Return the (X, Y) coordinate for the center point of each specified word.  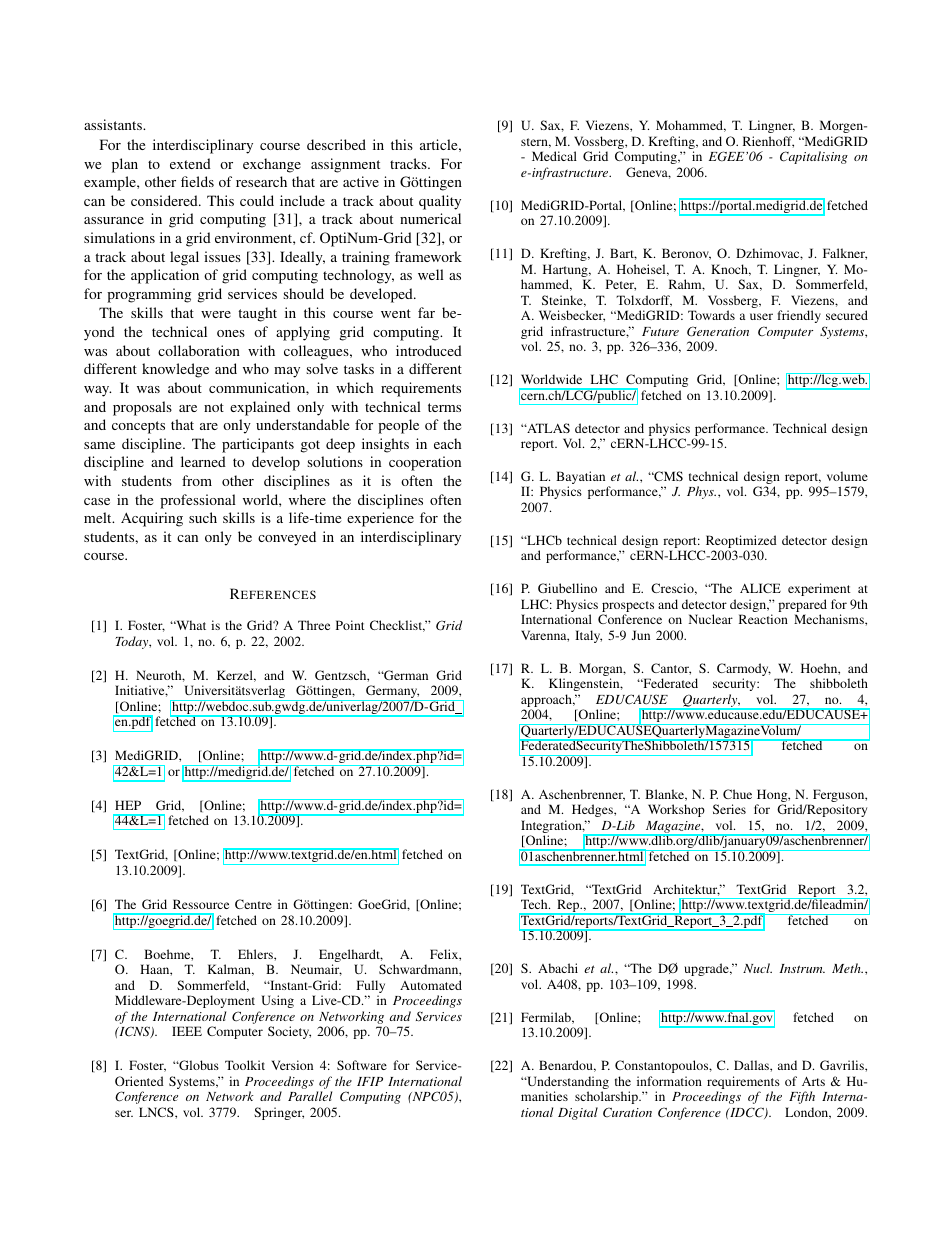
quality (440, 202)
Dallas (752, 1065)
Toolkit (245, 1065)
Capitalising (814, 157)
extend (190, 163)
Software (362, 1065)
